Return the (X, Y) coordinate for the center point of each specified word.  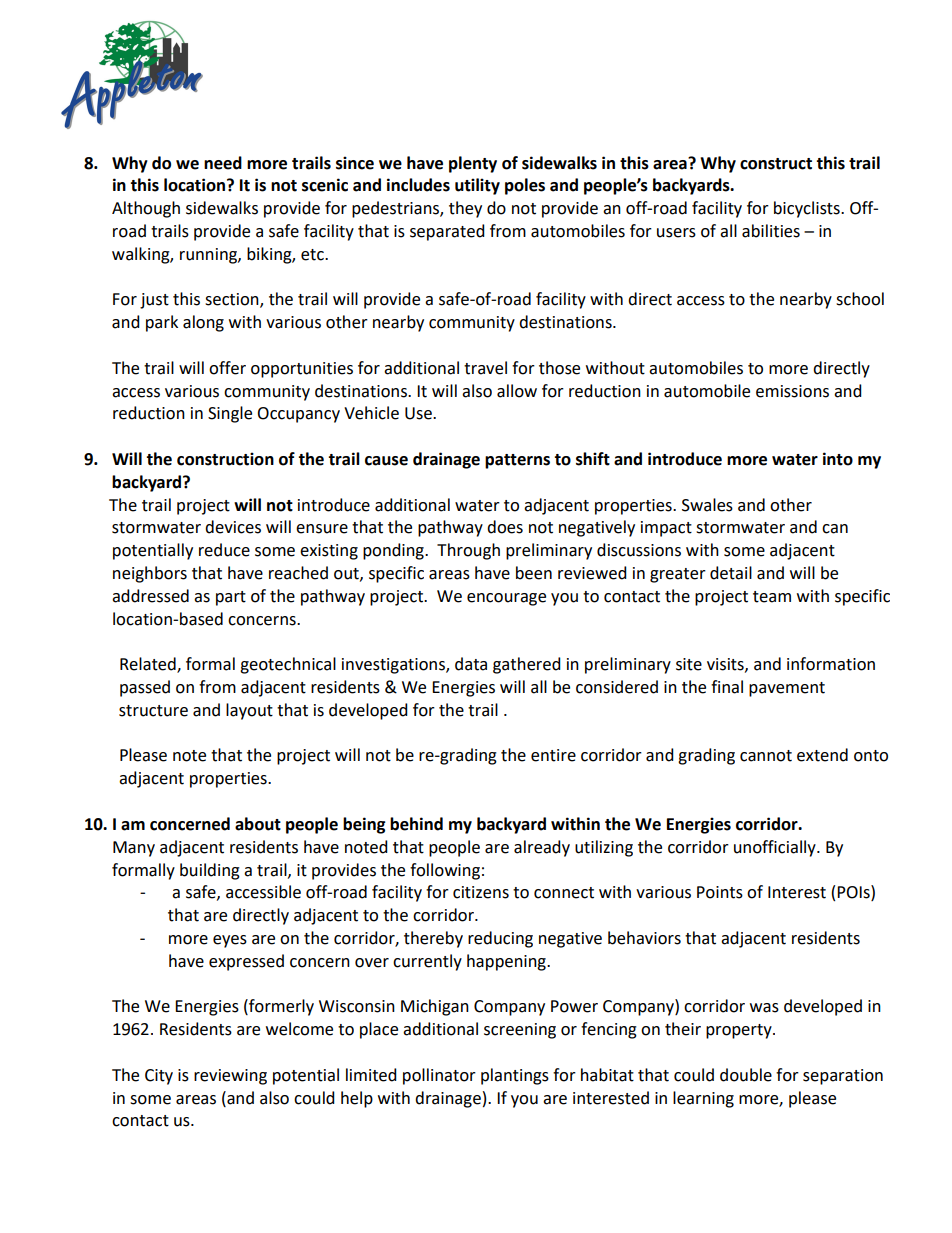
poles (525, 186)
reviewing (230, 1077)
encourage (506, 599)
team (772, 597)
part (231, 598)
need (223, 163)
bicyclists (808, 209)
